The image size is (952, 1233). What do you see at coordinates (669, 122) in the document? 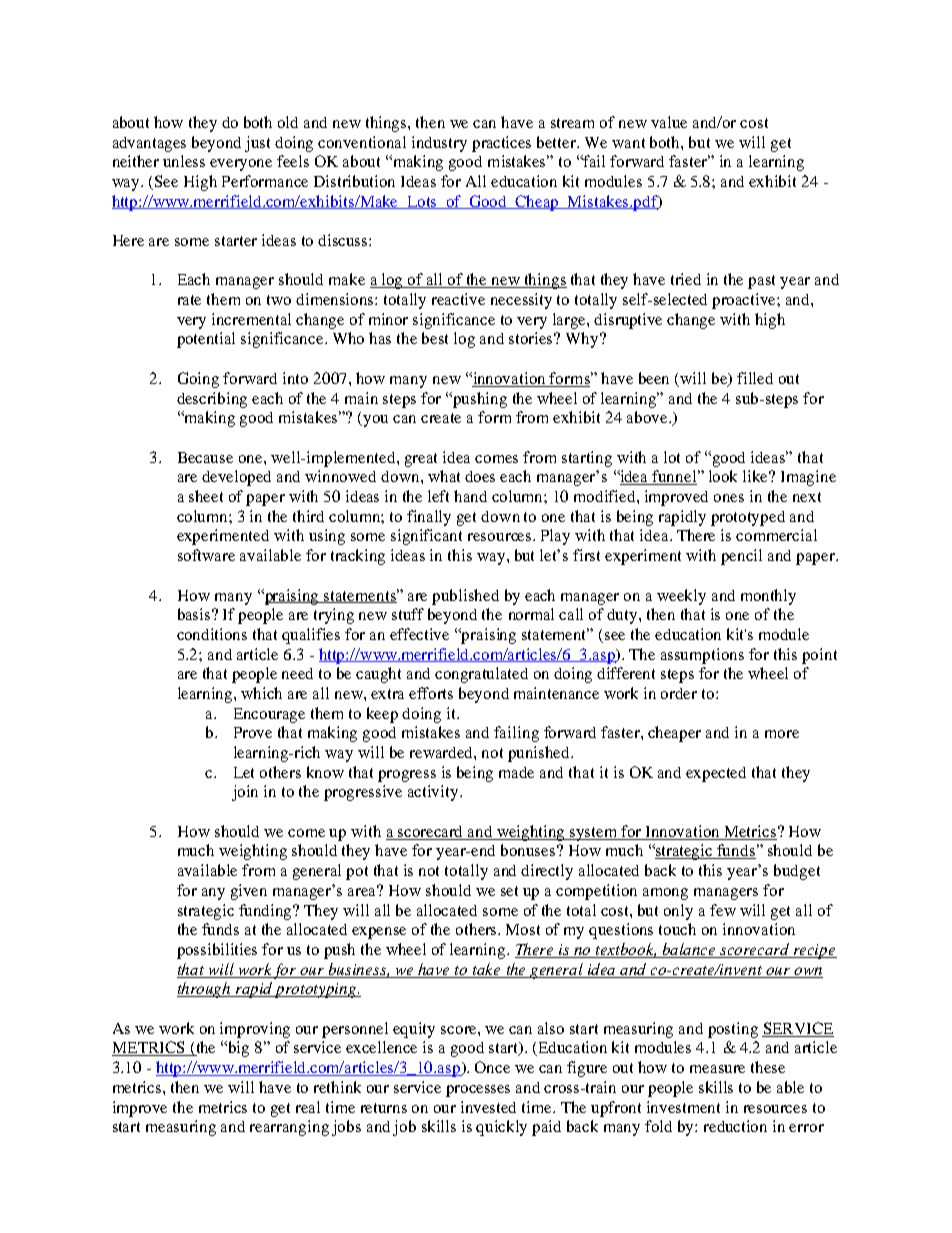
I see `value` at bounding box center [669, 122].
